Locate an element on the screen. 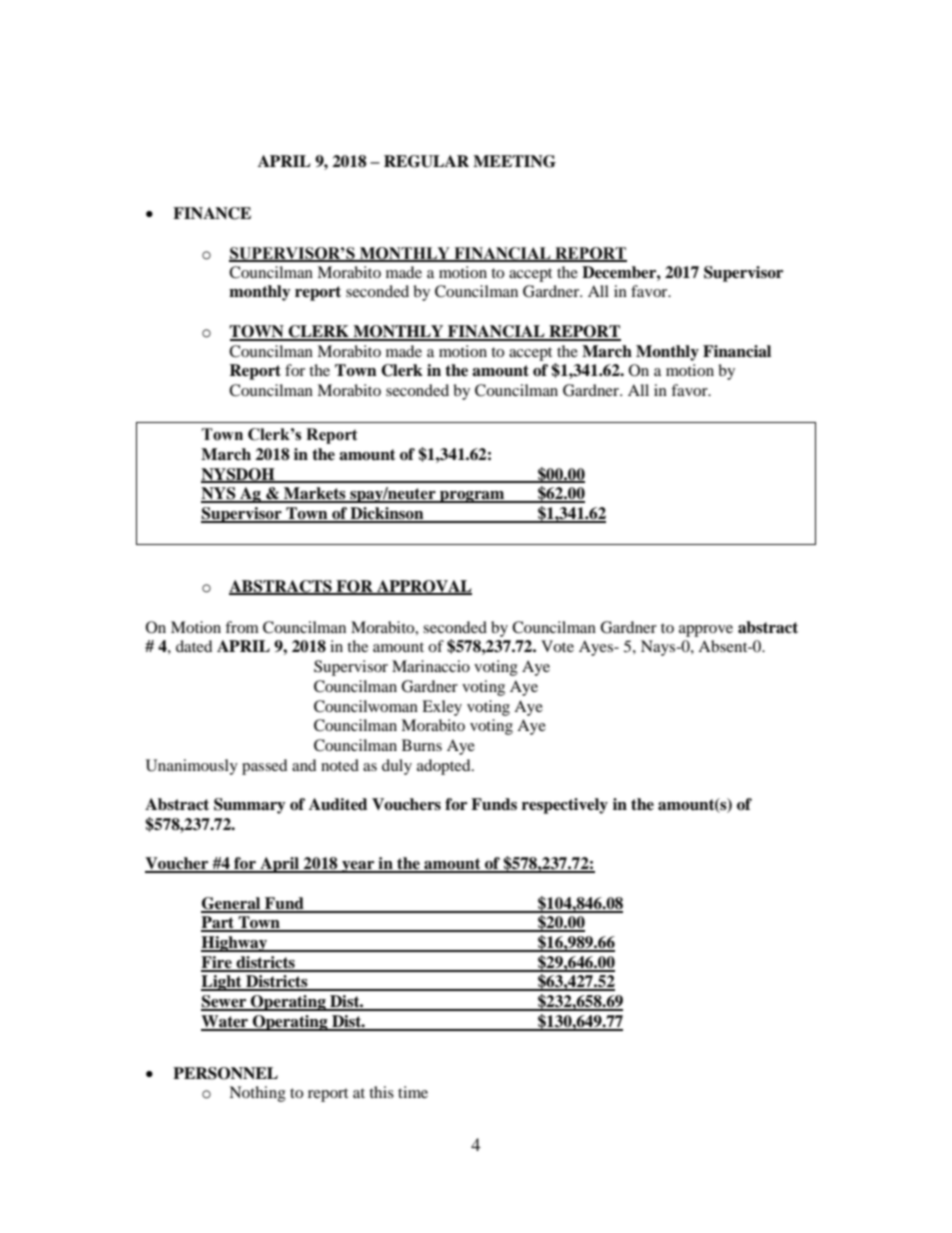 The height and width of the screenshot is (1233, 952). REGULAR is located at coordinates (426, 161).
